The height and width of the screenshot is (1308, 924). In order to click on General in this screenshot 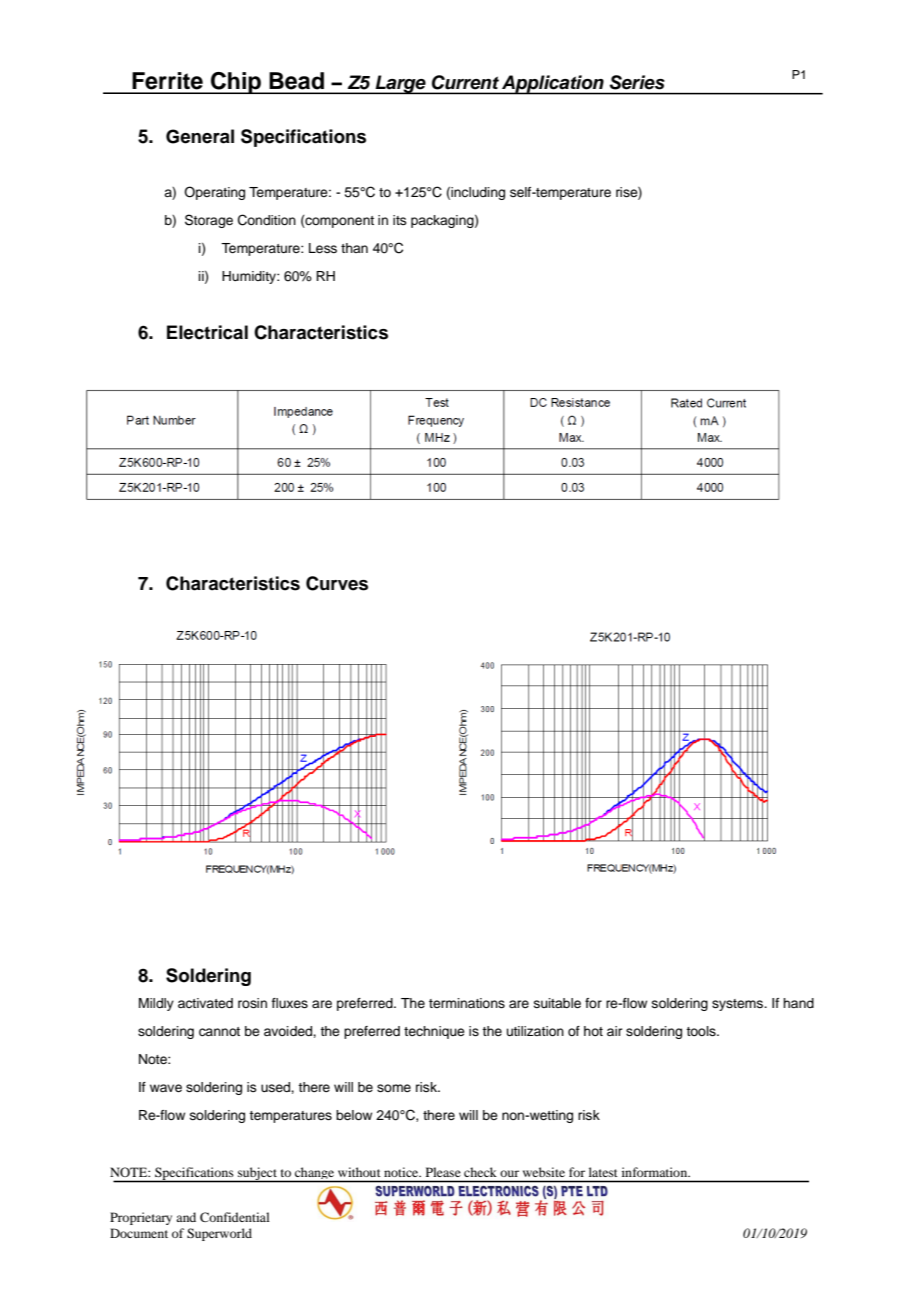, I will do `click(200, 136)`.
